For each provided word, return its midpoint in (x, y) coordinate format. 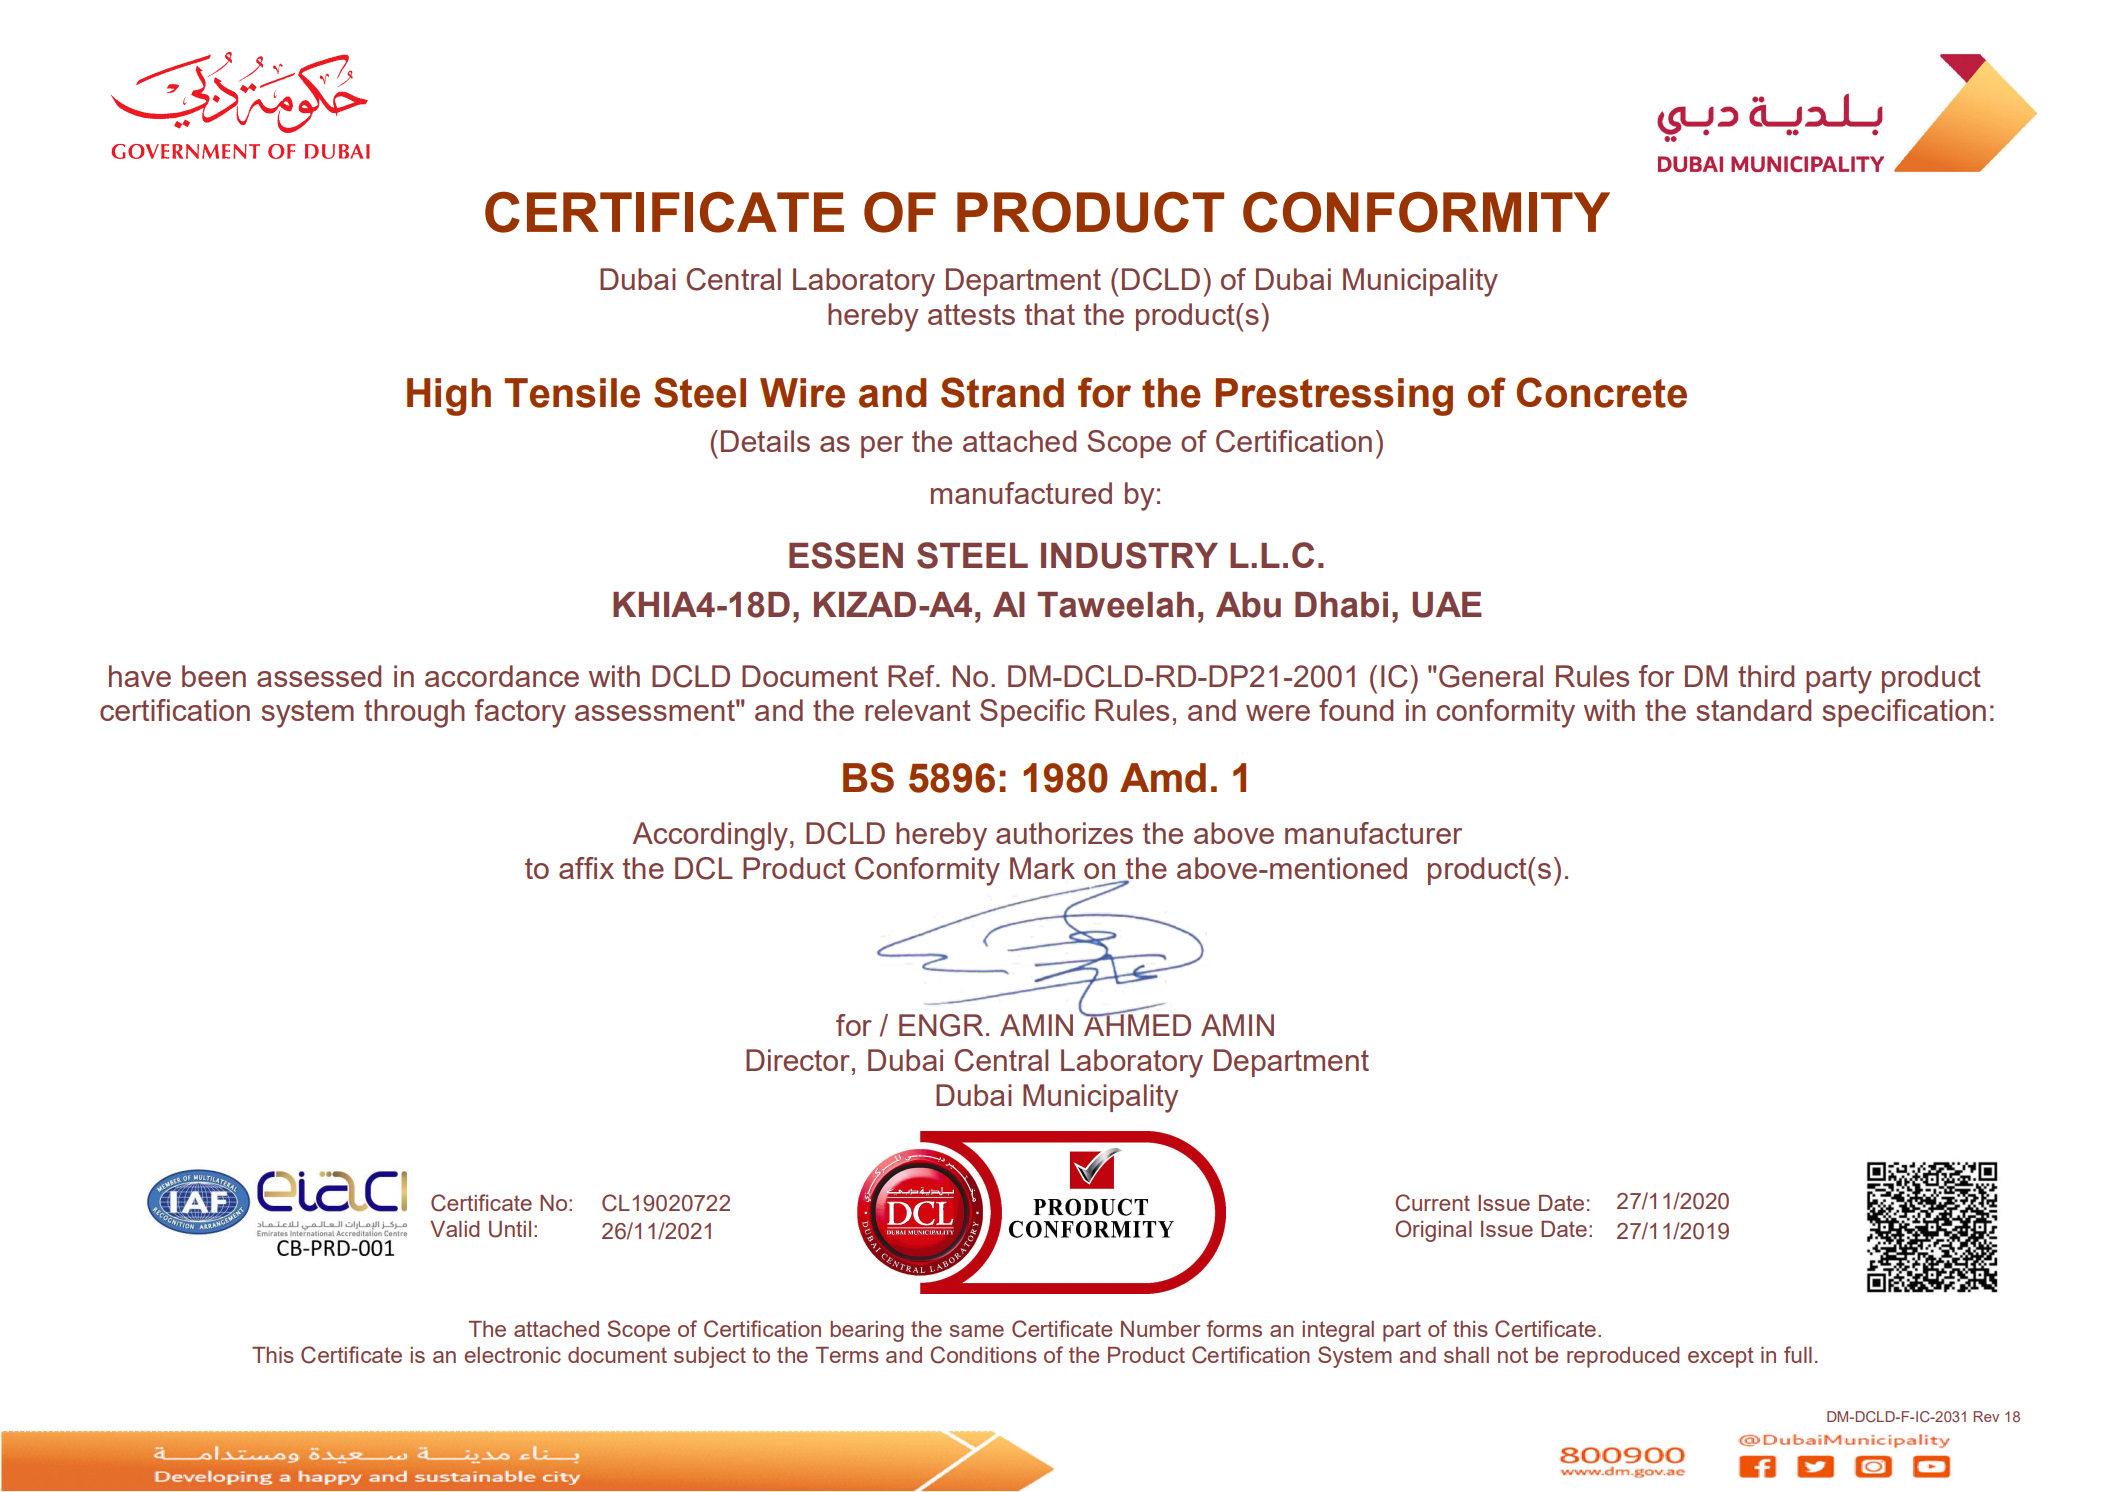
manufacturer (1373, 833)
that (1050, 314)
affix (586, 868)
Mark (1042, 868)
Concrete (1602, 392)
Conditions (983, 1355)
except (1721, 1357)
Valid (454, 1229)
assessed (319, 676)
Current (1432, 1203)
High (449, 397)
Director (798, 1060)
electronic (513, 1355)
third (1766, 676)
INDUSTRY (1129, 555)
